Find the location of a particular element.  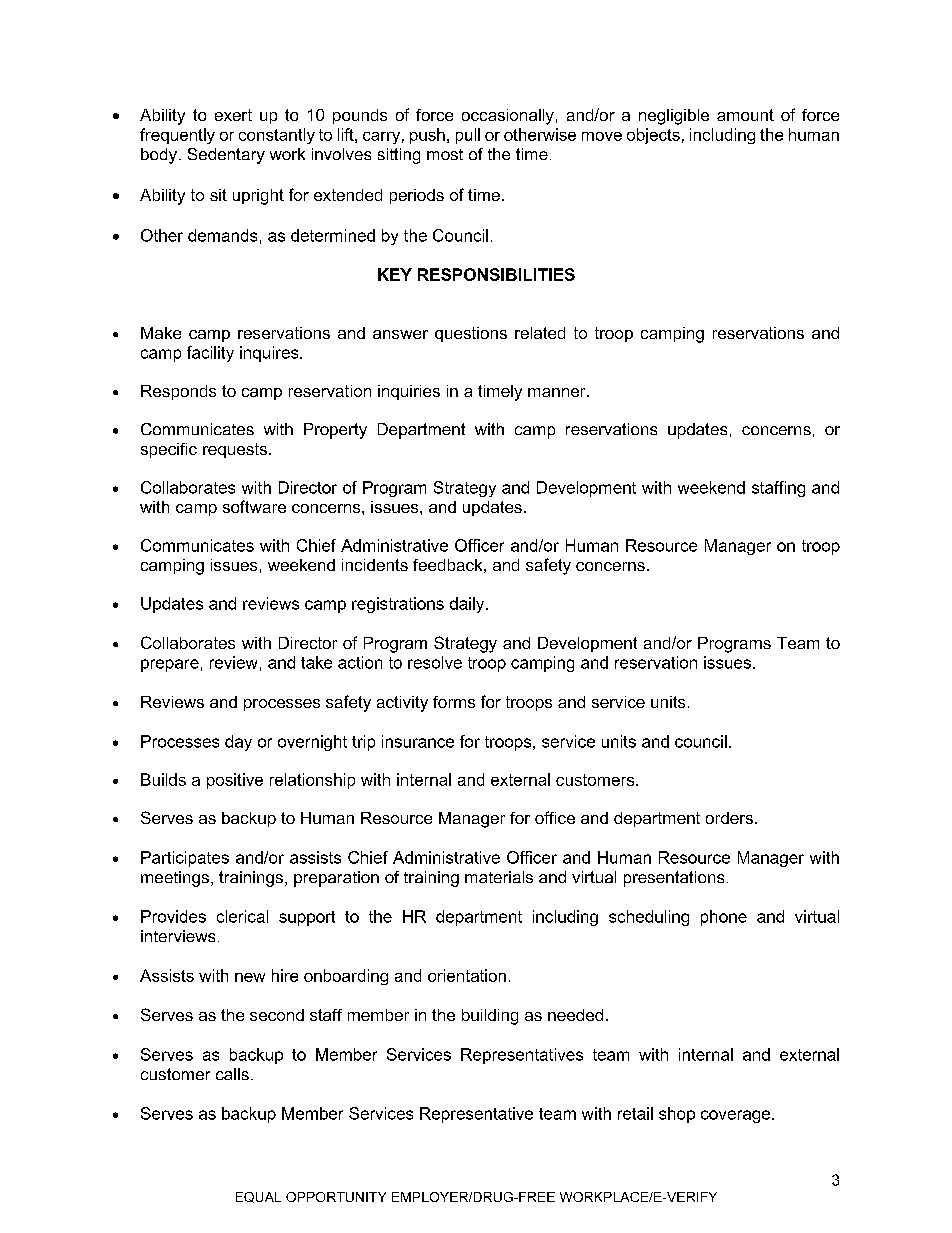

shop is located at coordinates (677, 1115).
